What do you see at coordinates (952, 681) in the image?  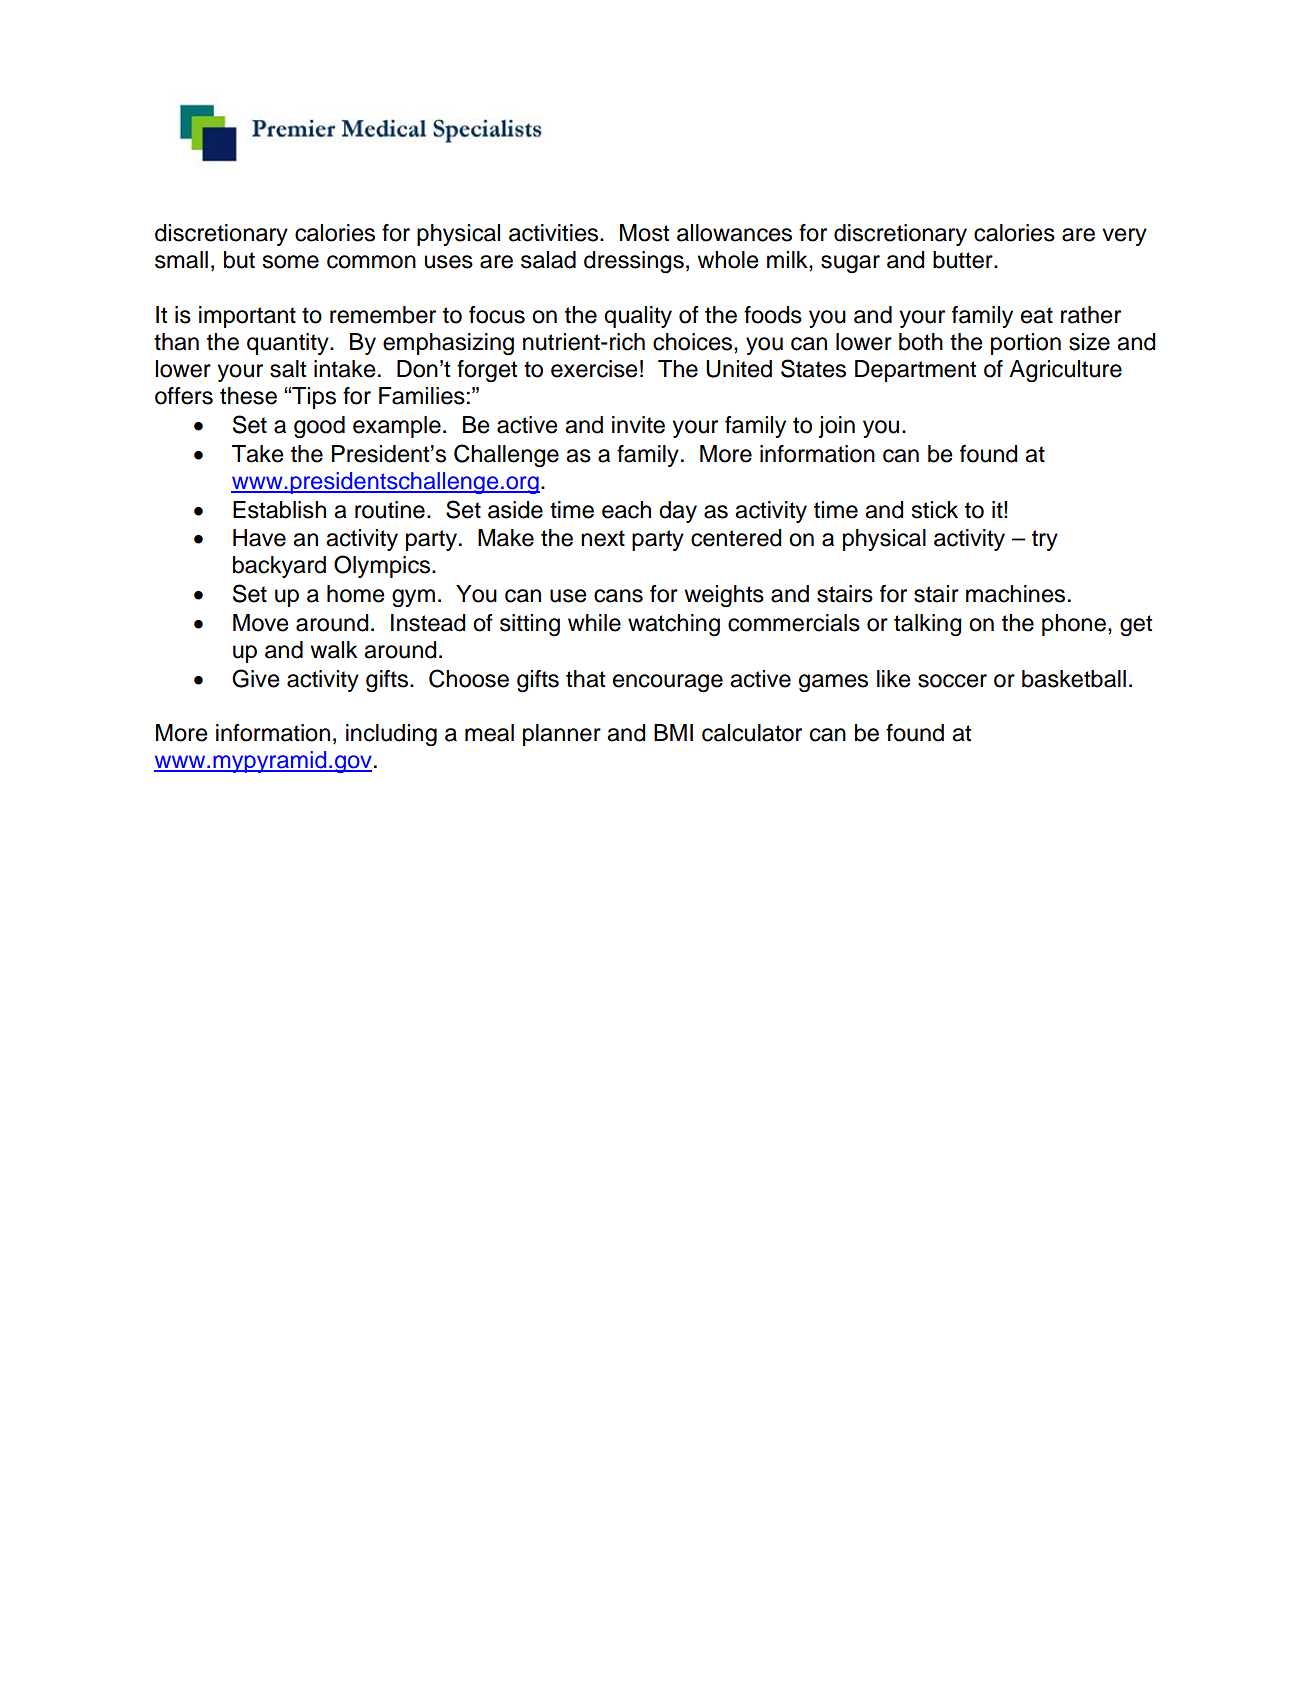 I see `soccer` at bounding box center [952, 681].
